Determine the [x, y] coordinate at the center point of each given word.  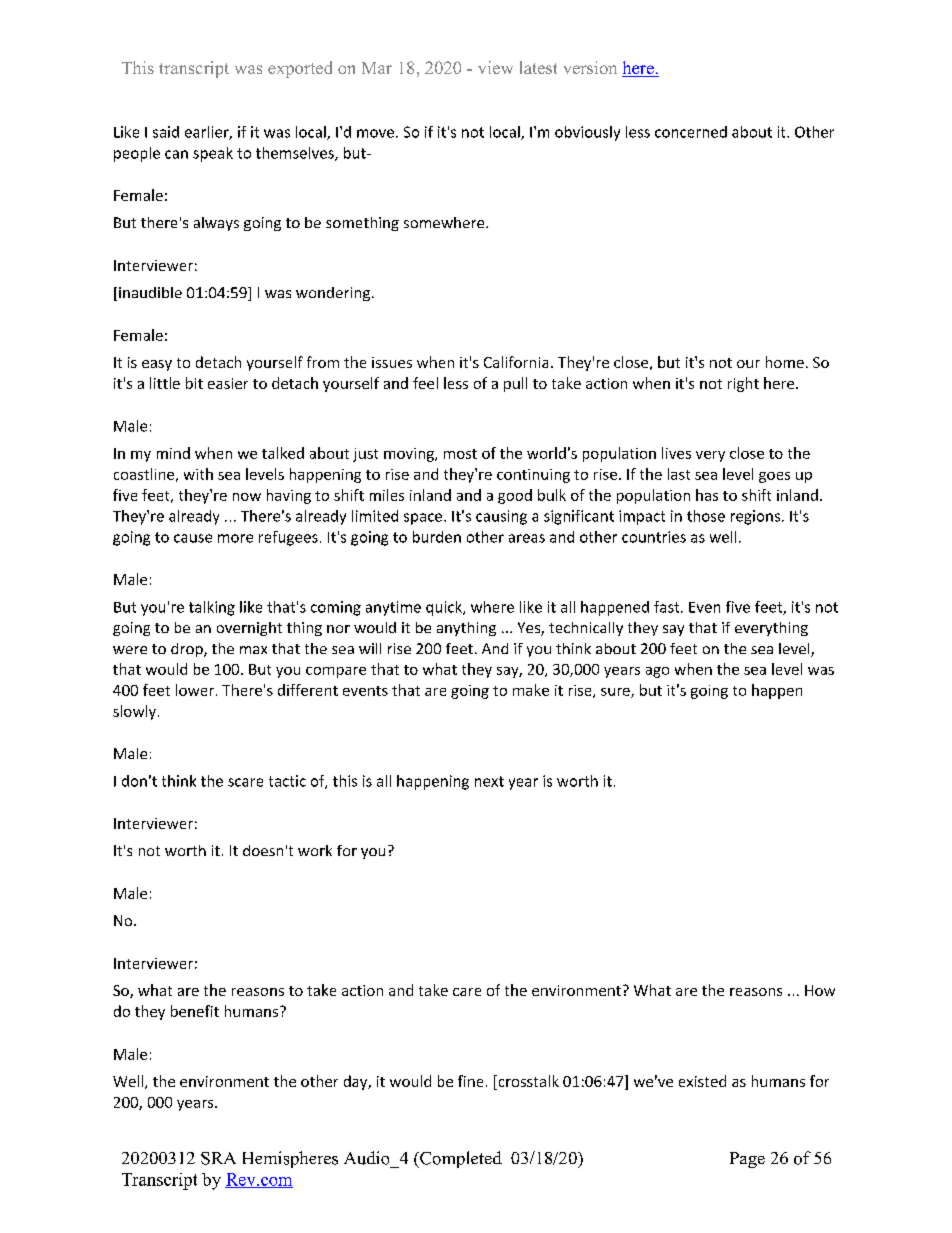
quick [445, 608]
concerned [691, 132]
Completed [460, 1159]
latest [538, 67]
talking [212, 608]
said [166, 132]
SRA [218, 1158]
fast [668, 607]
